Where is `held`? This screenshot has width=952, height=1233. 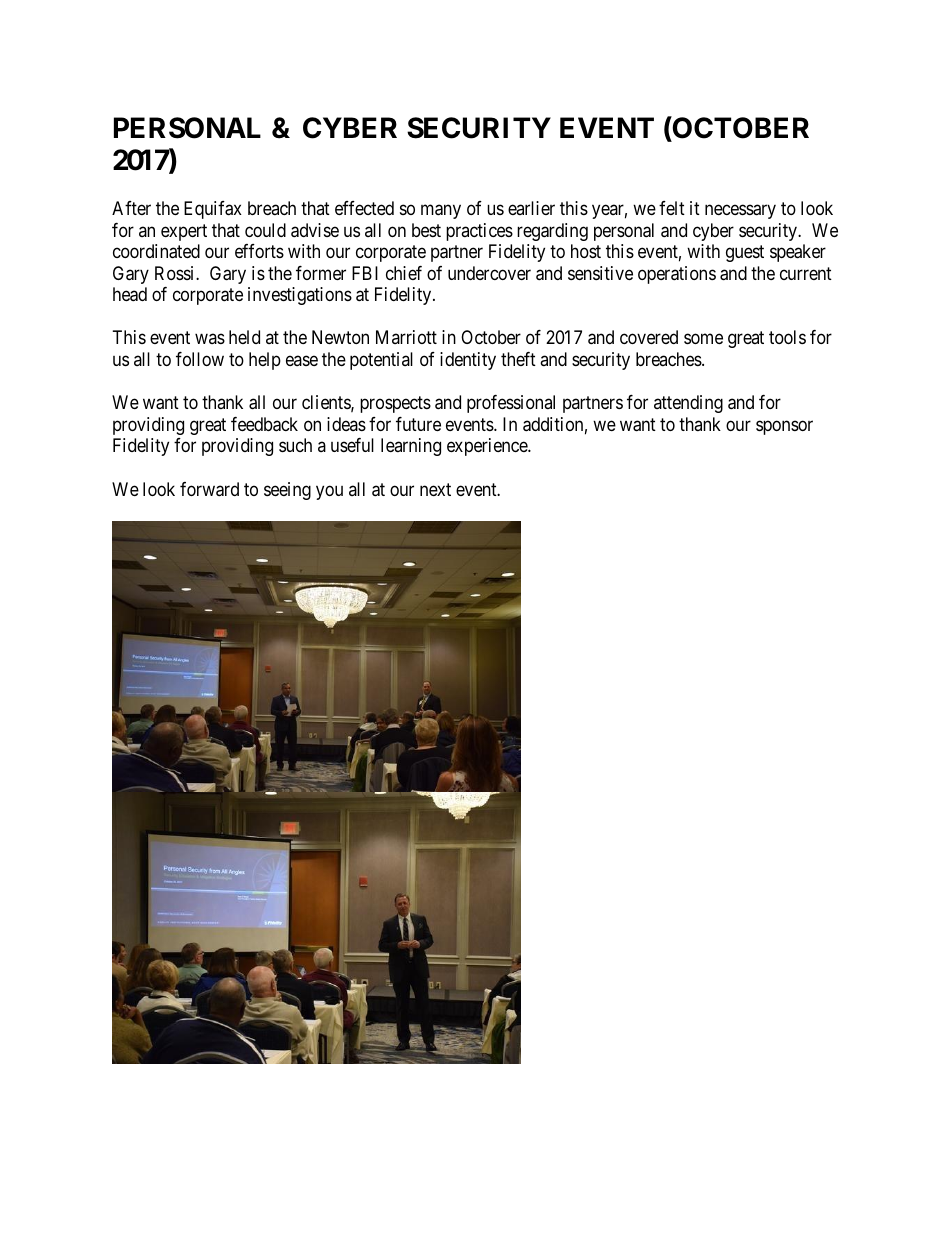
held is located at coordinates (244, 337).
